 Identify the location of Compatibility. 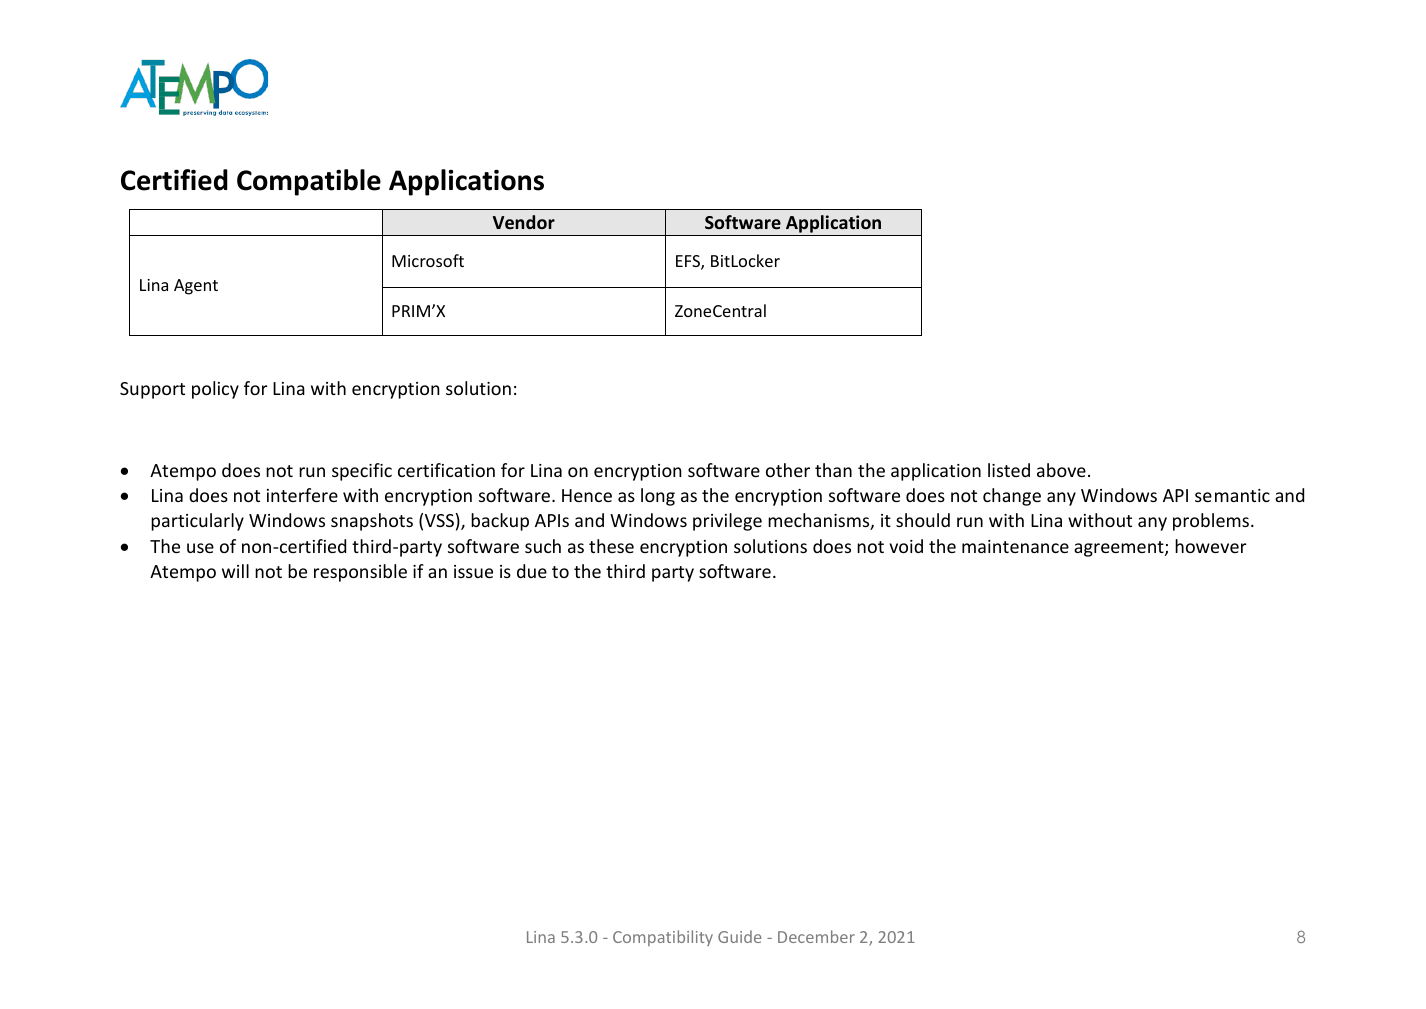
(663, 938).
